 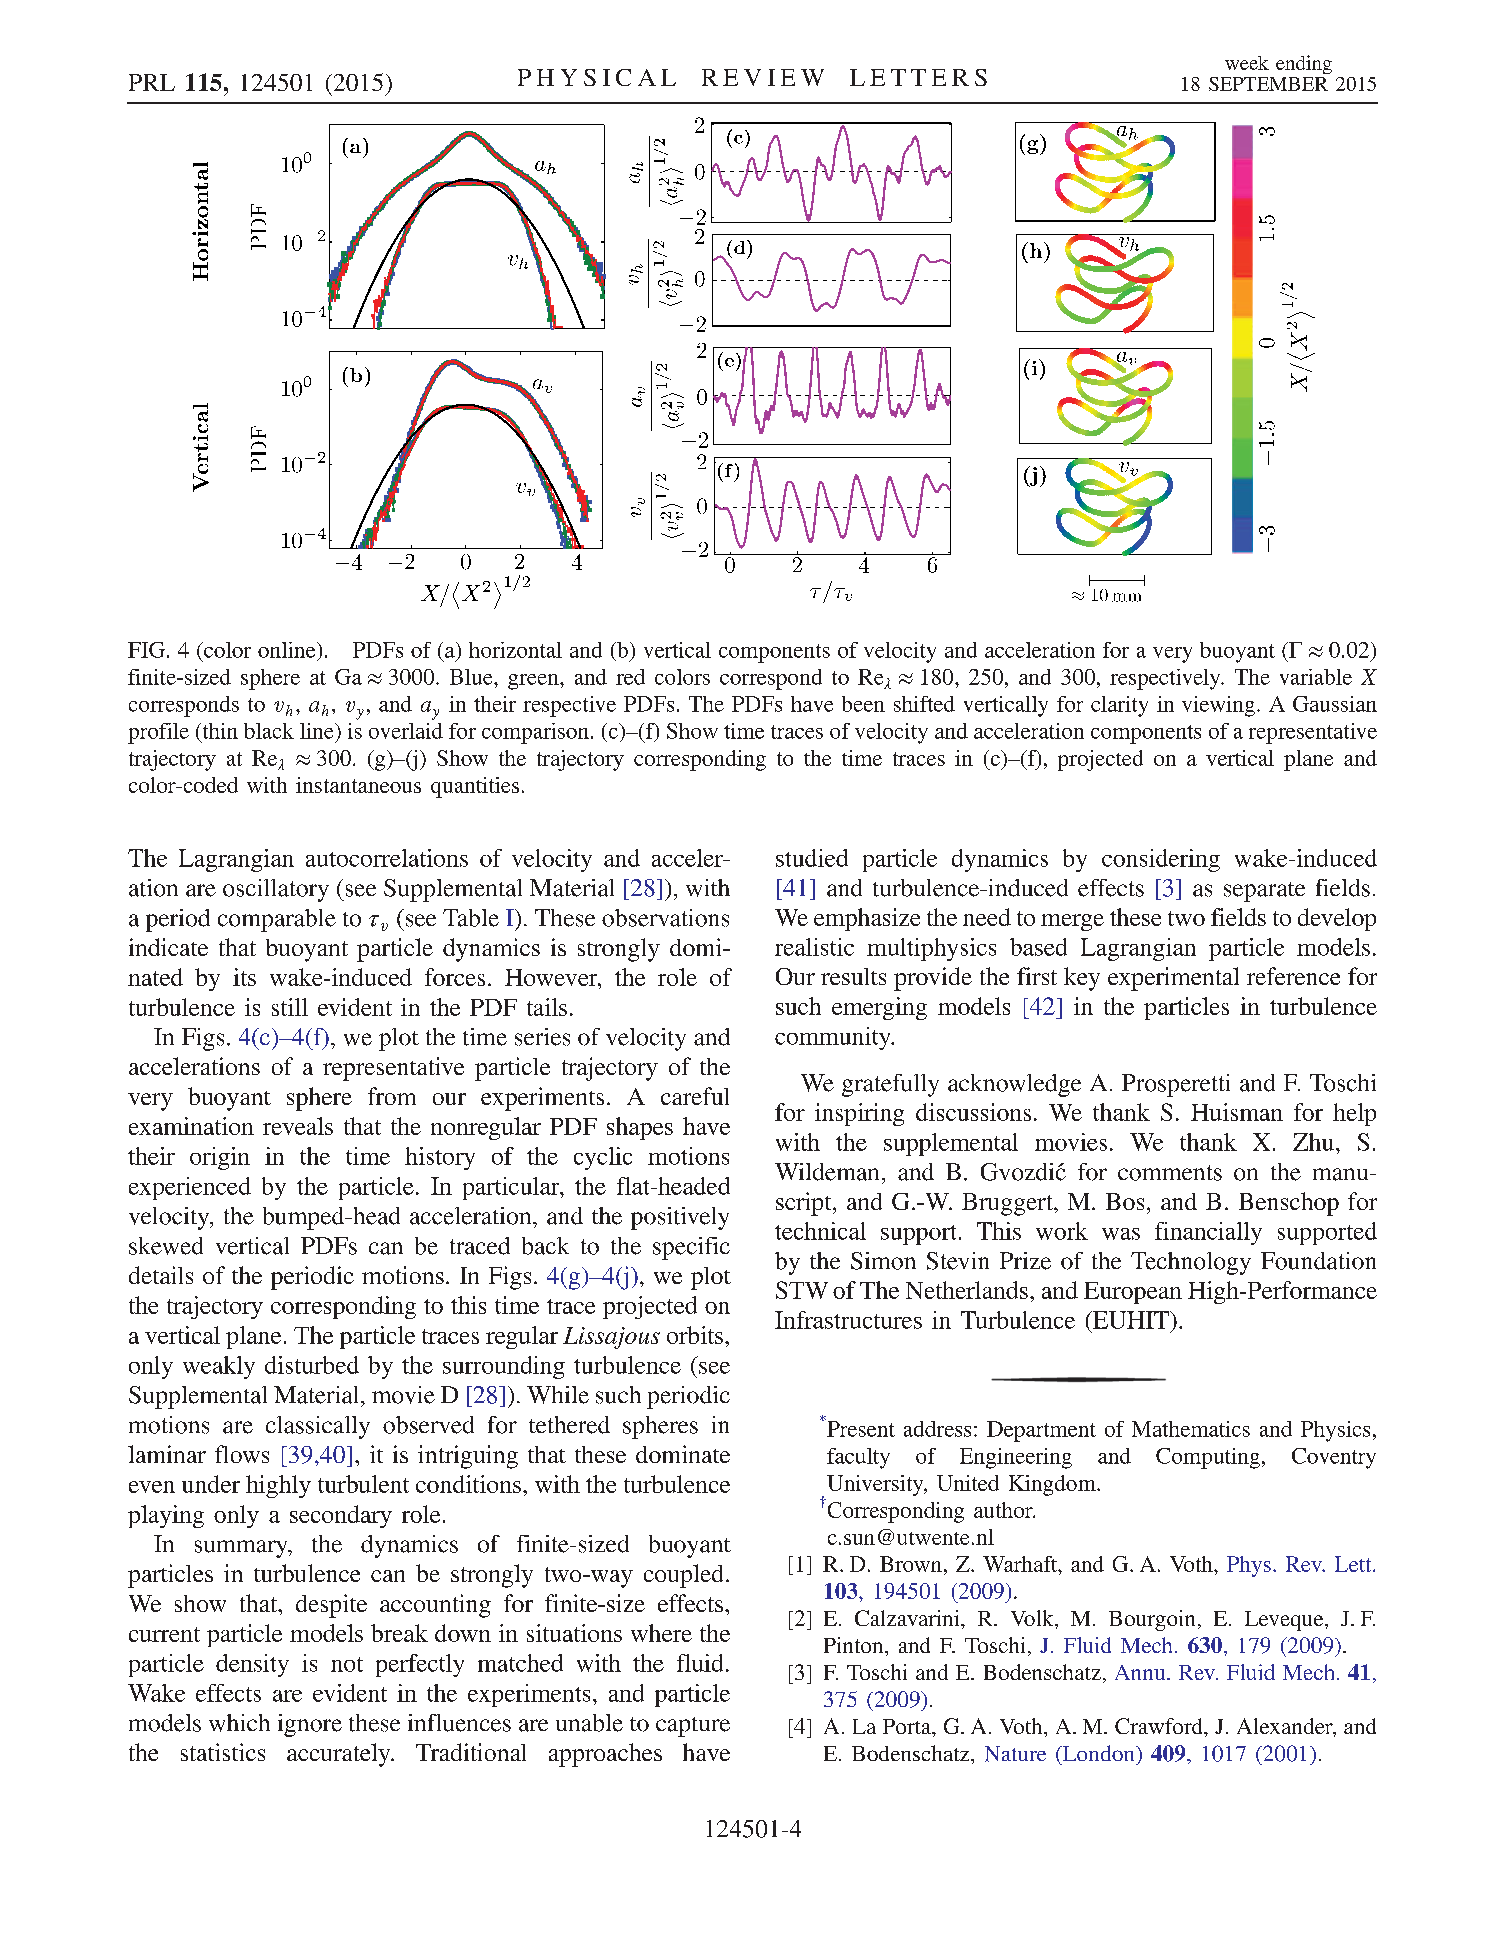 What do you see at coordinates (298, 1126) in the page?
I see `reveals` at bounding box center [298, 1126].
